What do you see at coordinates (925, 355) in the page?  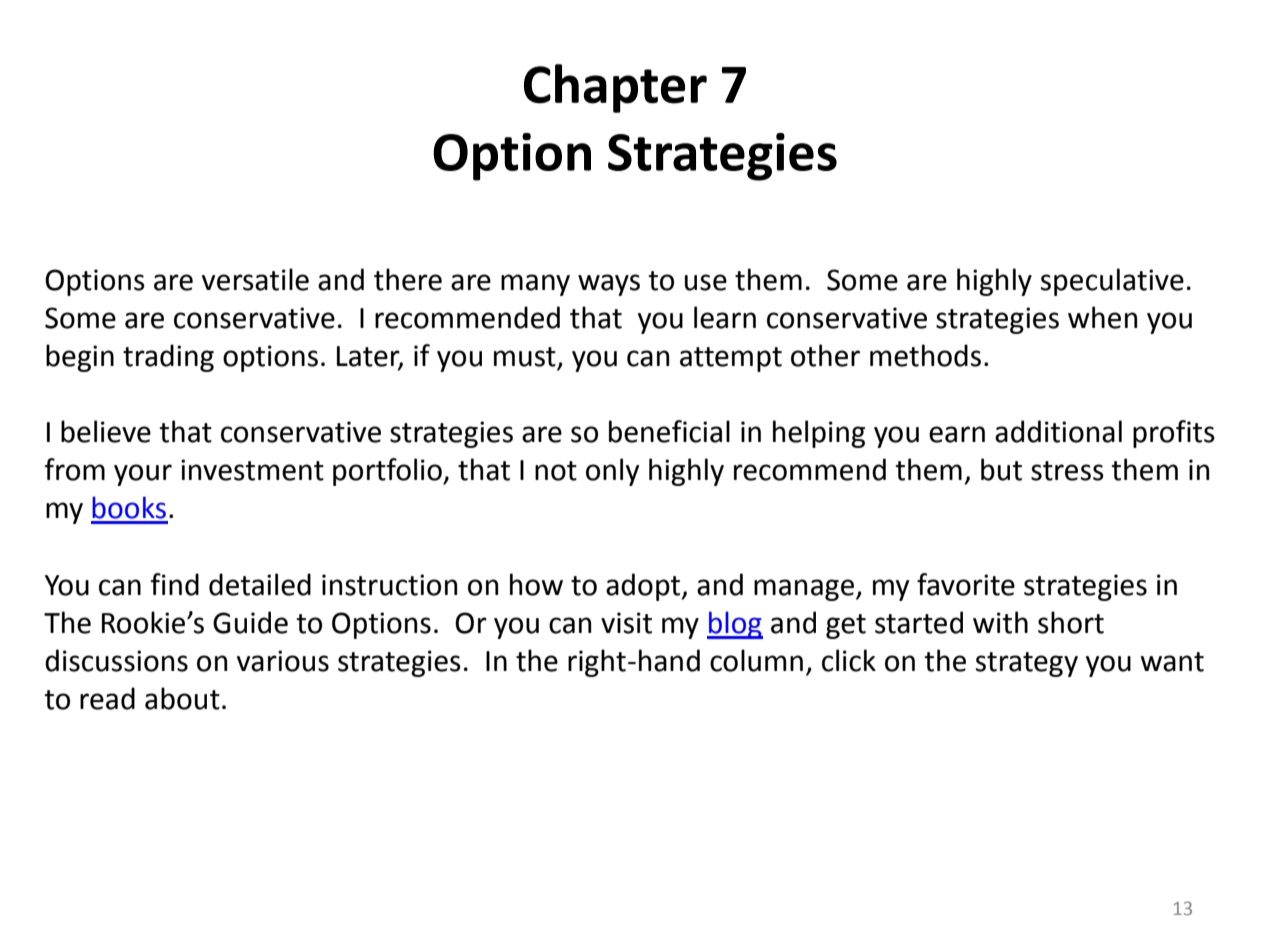 I see `methods` at bounding box center [925, 355].
